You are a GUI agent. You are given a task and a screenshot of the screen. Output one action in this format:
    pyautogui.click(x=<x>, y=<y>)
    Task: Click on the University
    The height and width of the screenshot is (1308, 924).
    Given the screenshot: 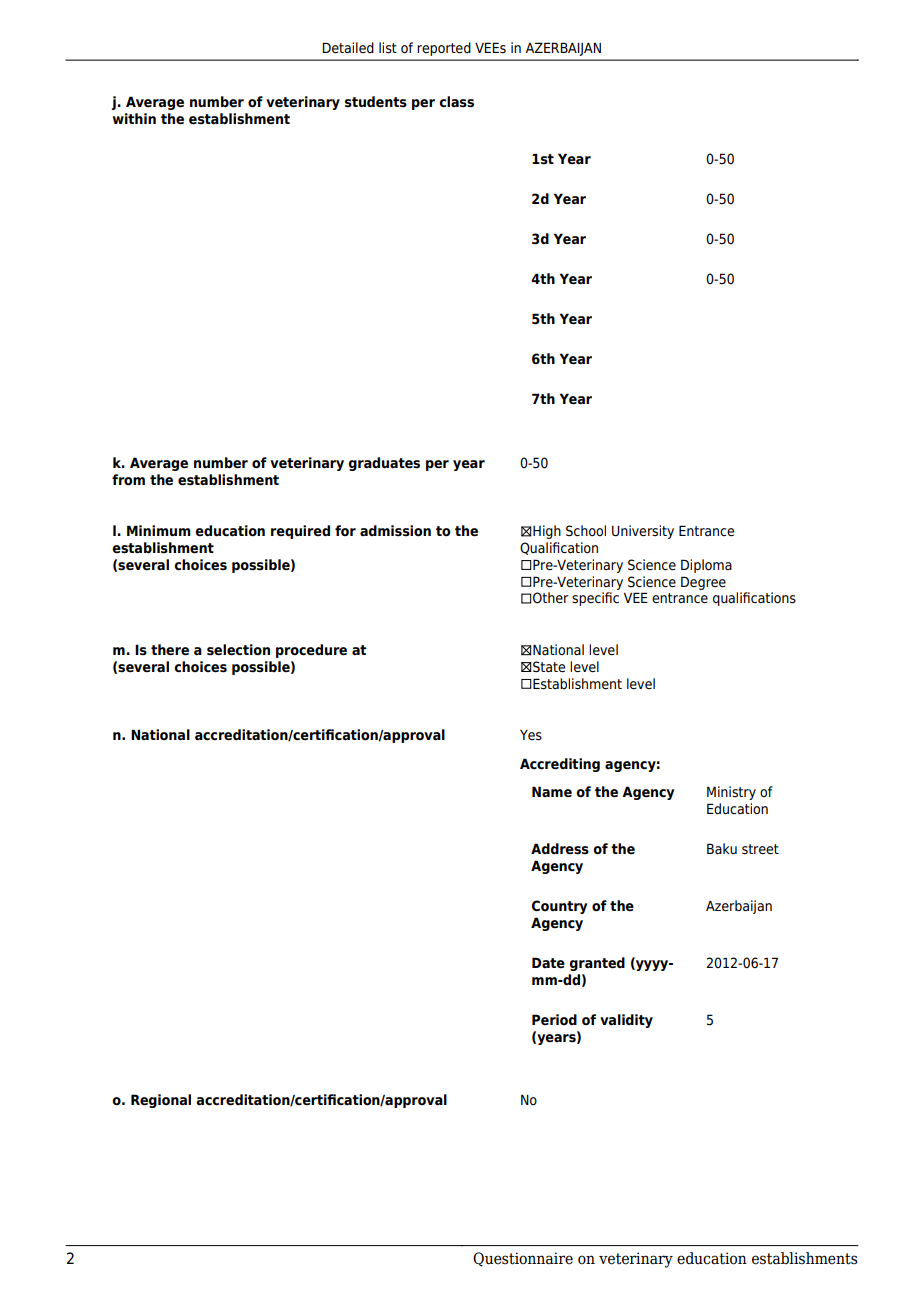 What is the action you would take?
    pyautogui.click(x=643, y=532)
